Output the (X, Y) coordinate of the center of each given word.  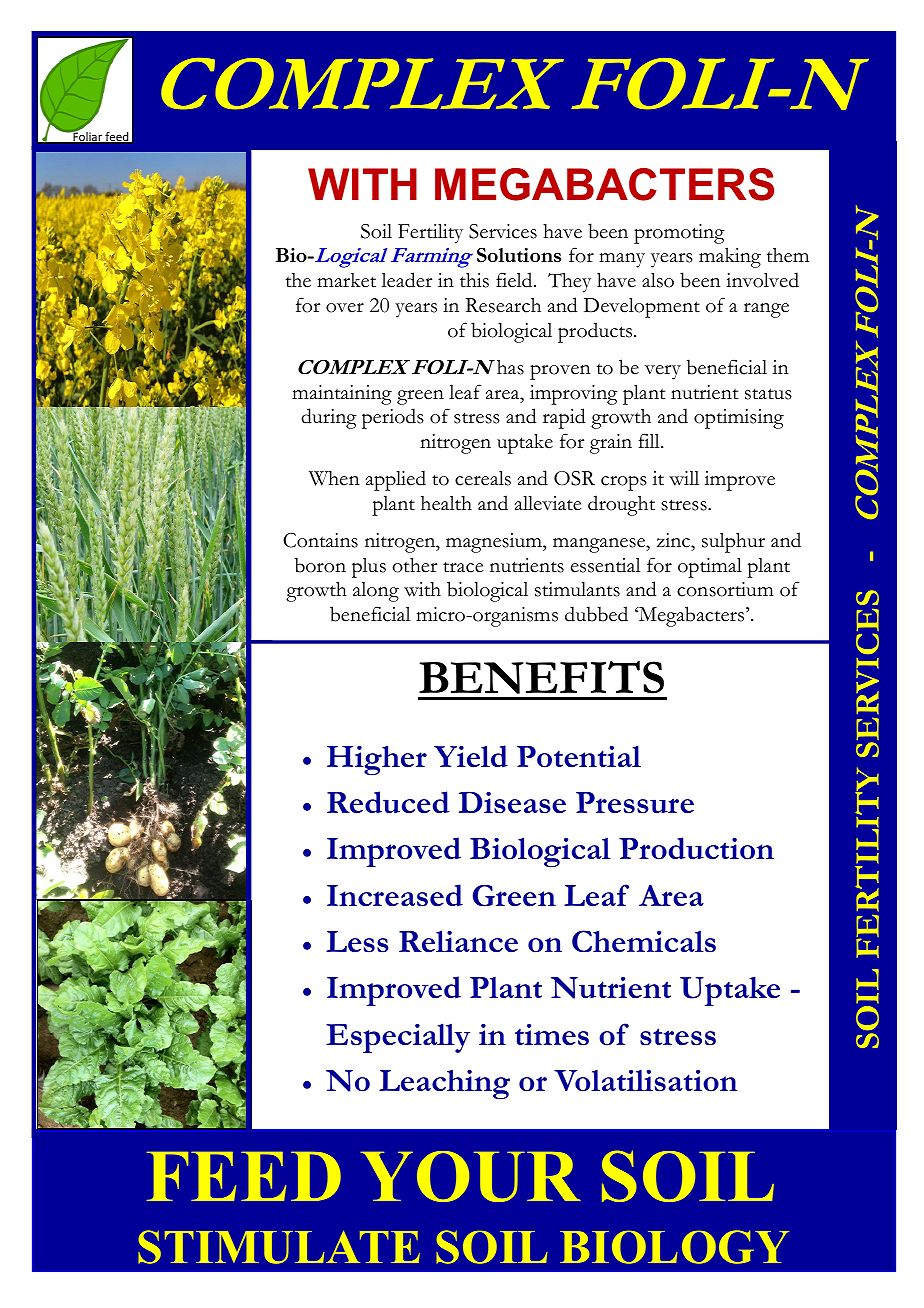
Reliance (458, 941)
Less (357, 942)
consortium (725, 589)
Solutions (519, 255)
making (730, 258)
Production (696, 848)
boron (320, 565)
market (346, 280)
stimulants (577, 589)
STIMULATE (279, 1247)
